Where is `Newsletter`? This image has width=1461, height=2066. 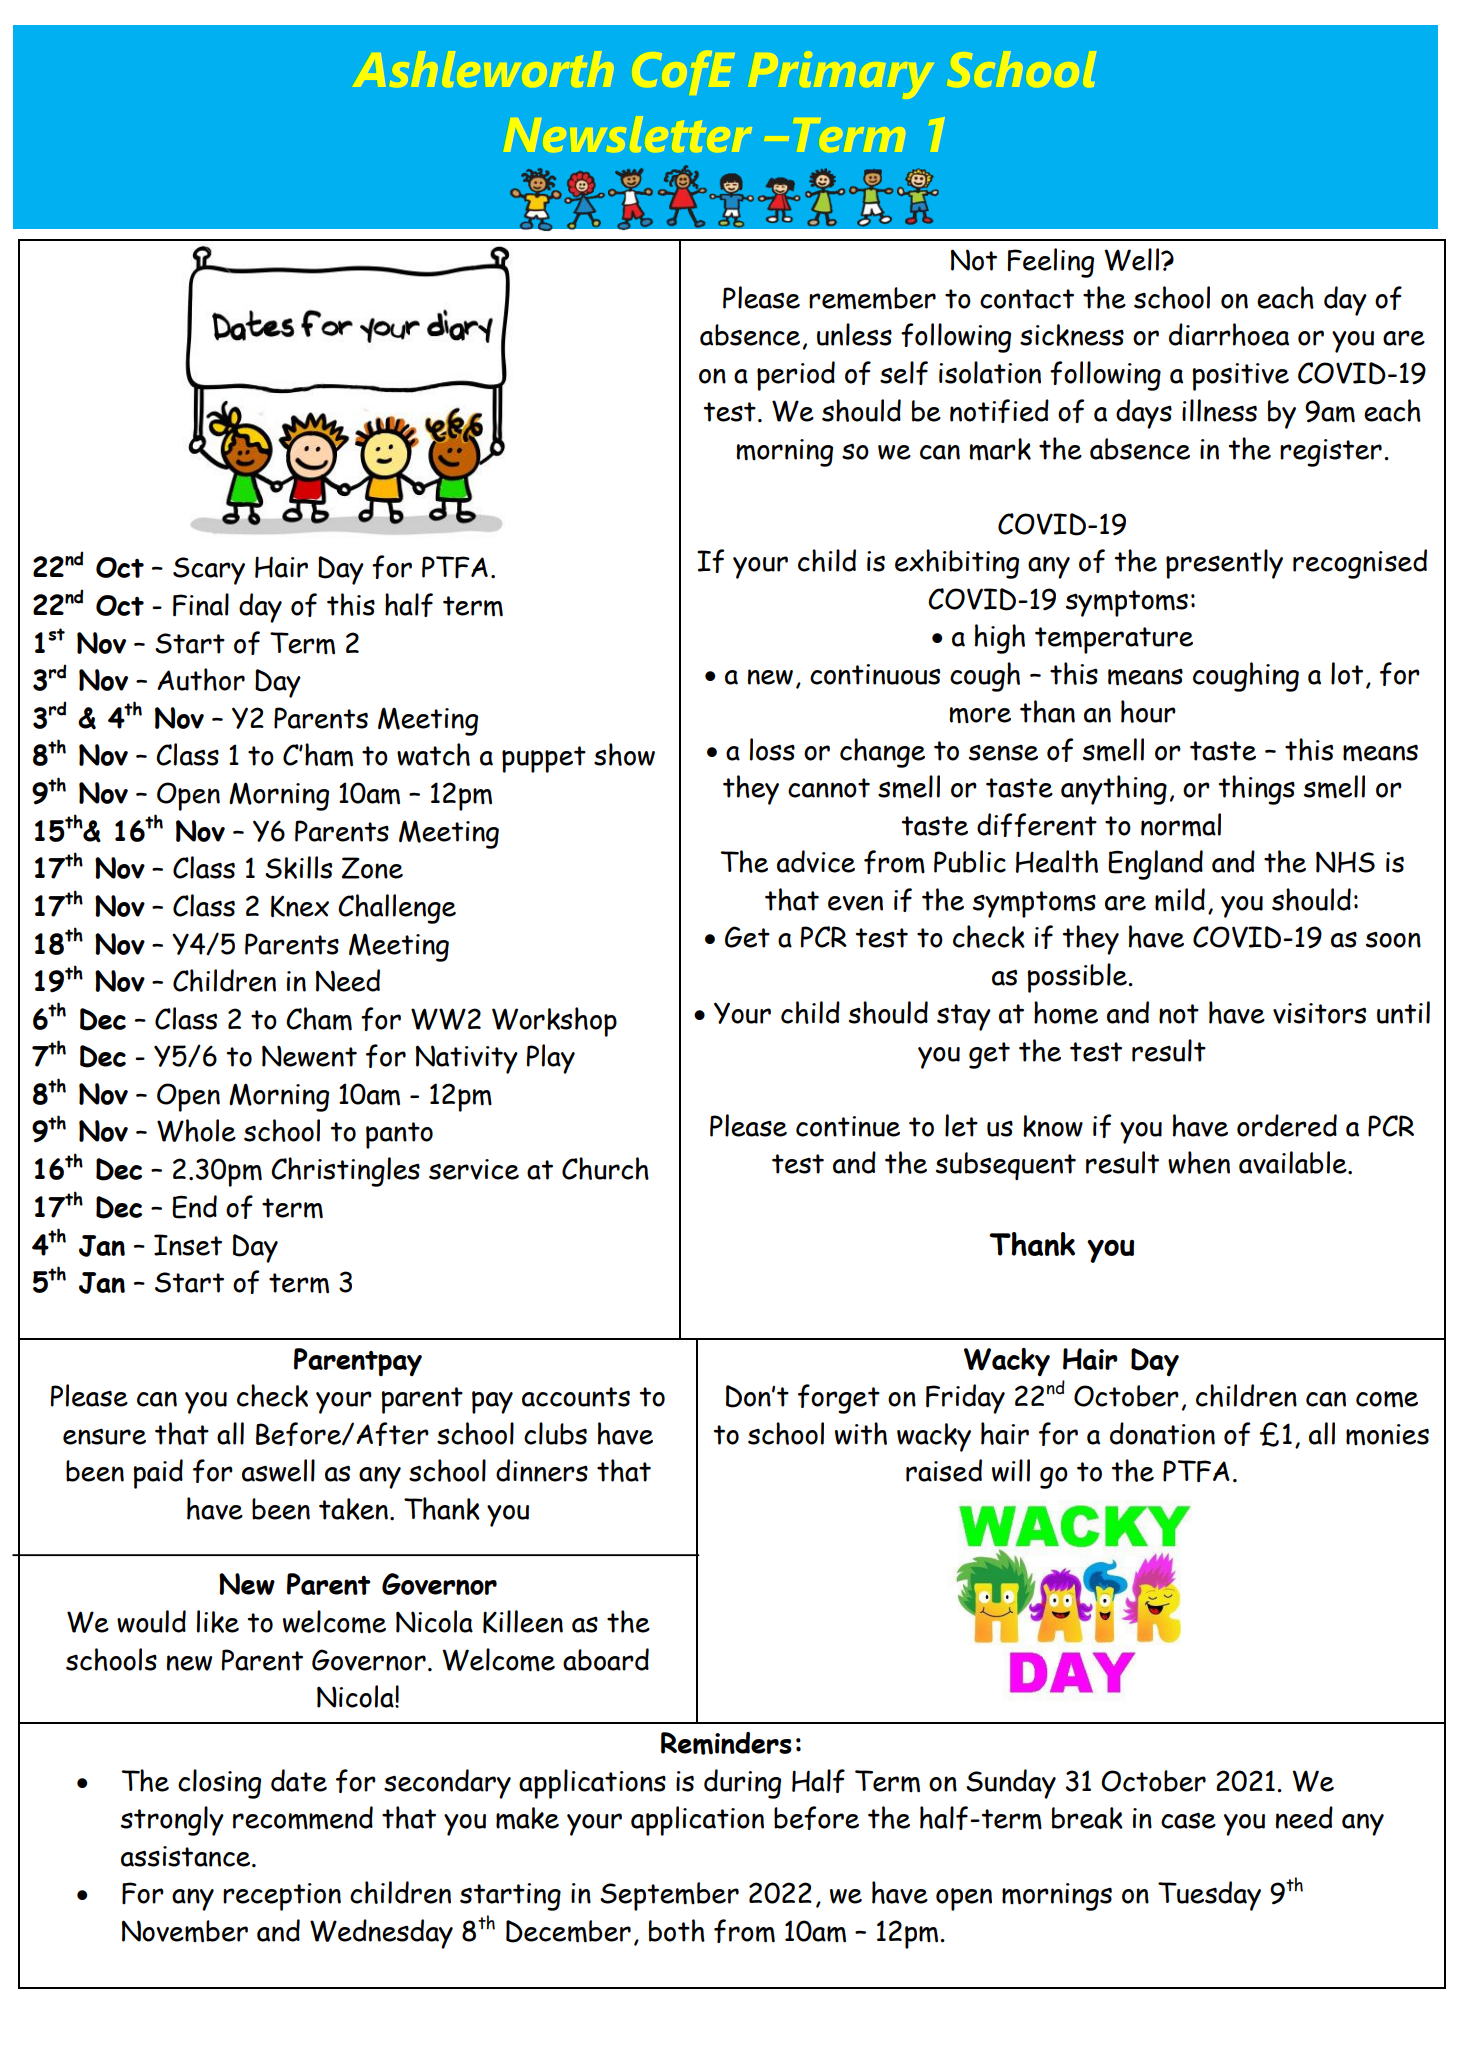 Newsletter is located at coordinates (631, 134).
